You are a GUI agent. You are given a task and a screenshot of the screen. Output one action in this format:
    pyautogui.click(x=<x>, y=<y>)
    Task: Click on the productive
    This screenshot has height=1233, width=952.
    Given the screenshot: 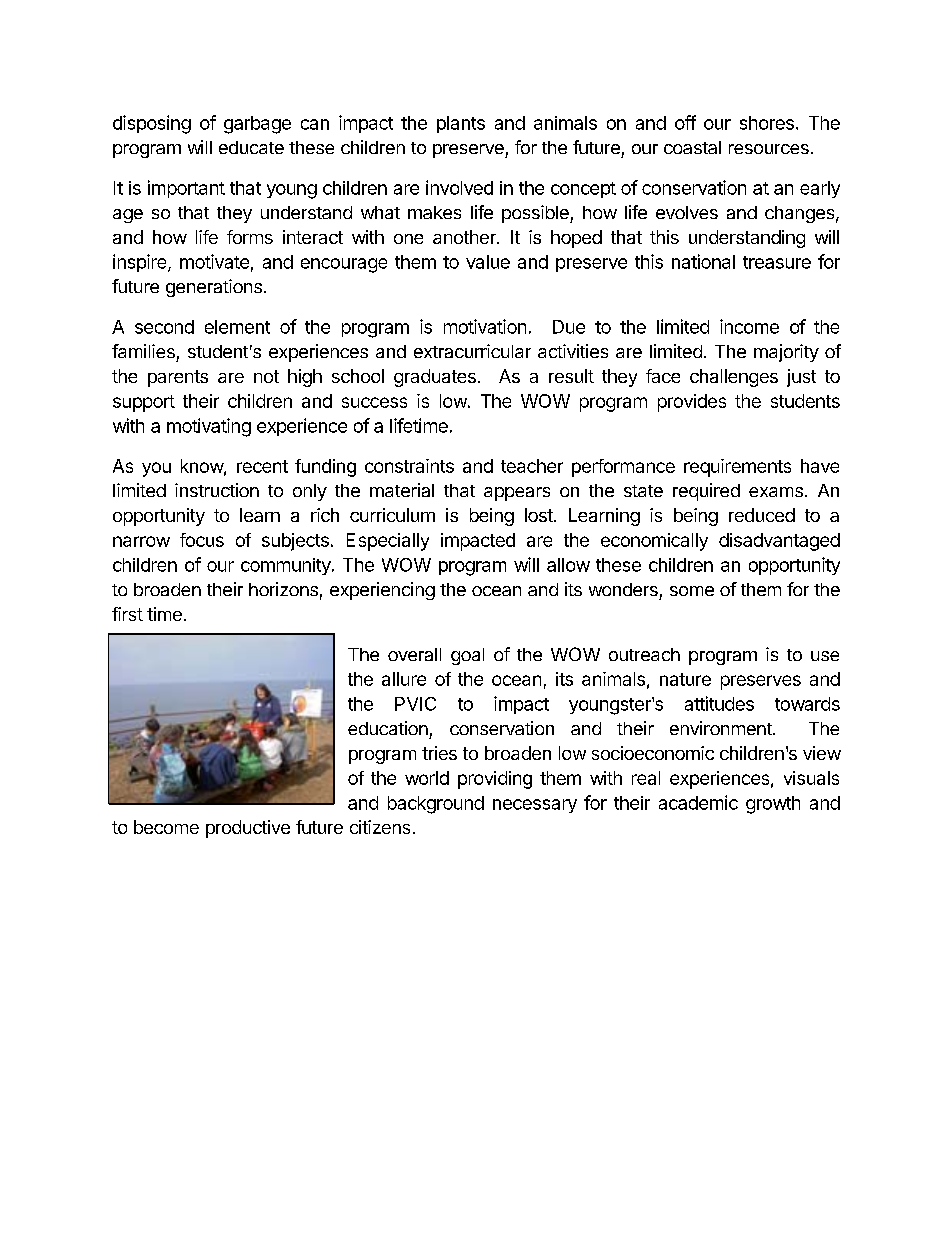 What is the action you would take?
    pyautogui.click(x=248, y=829)
